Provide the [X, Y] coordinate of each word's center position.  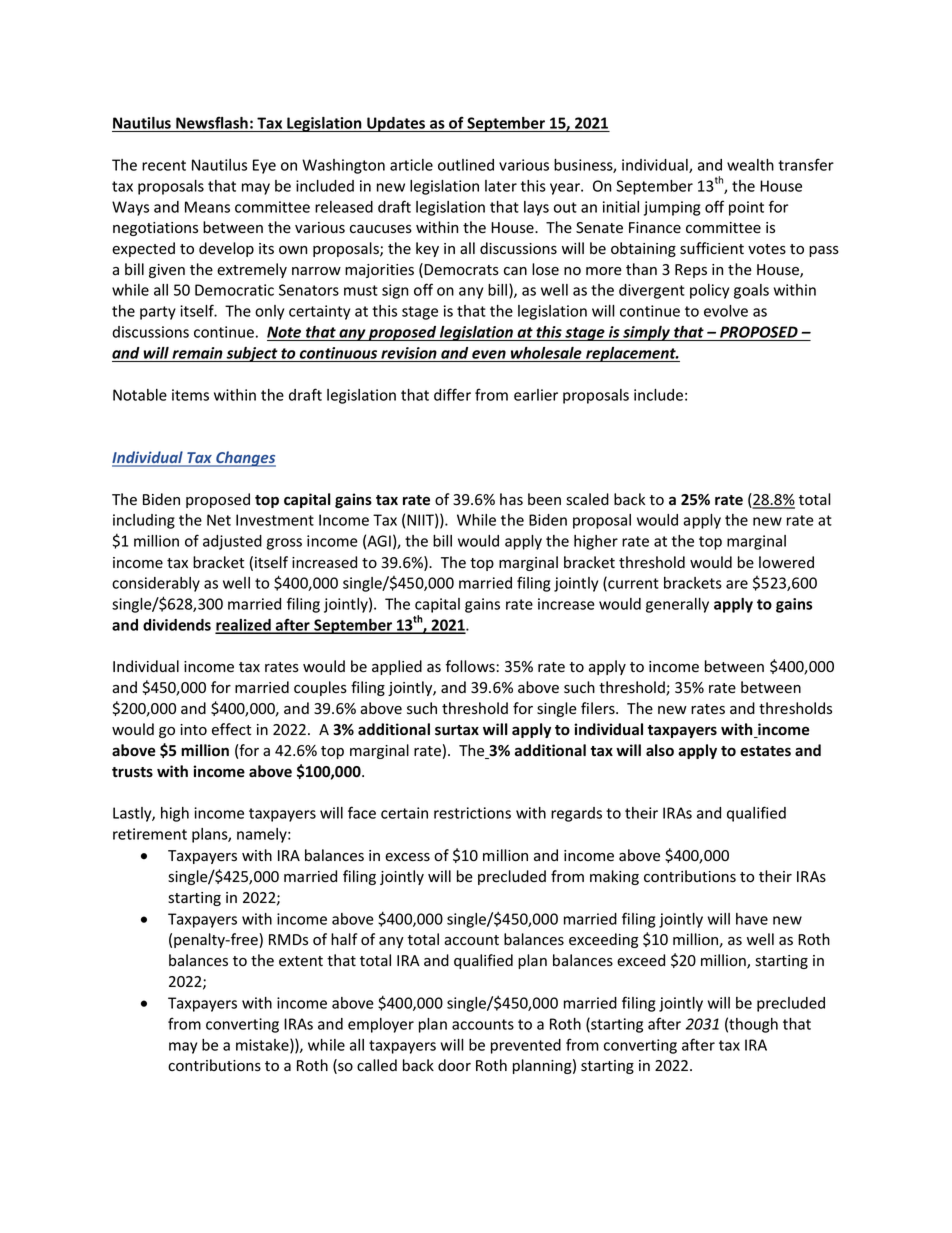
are [737, 584]
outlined [466, 165]
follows [470, 666]
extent [301, 961]
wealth [750, 165]
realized [244, 626]
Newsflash [212, 124]
